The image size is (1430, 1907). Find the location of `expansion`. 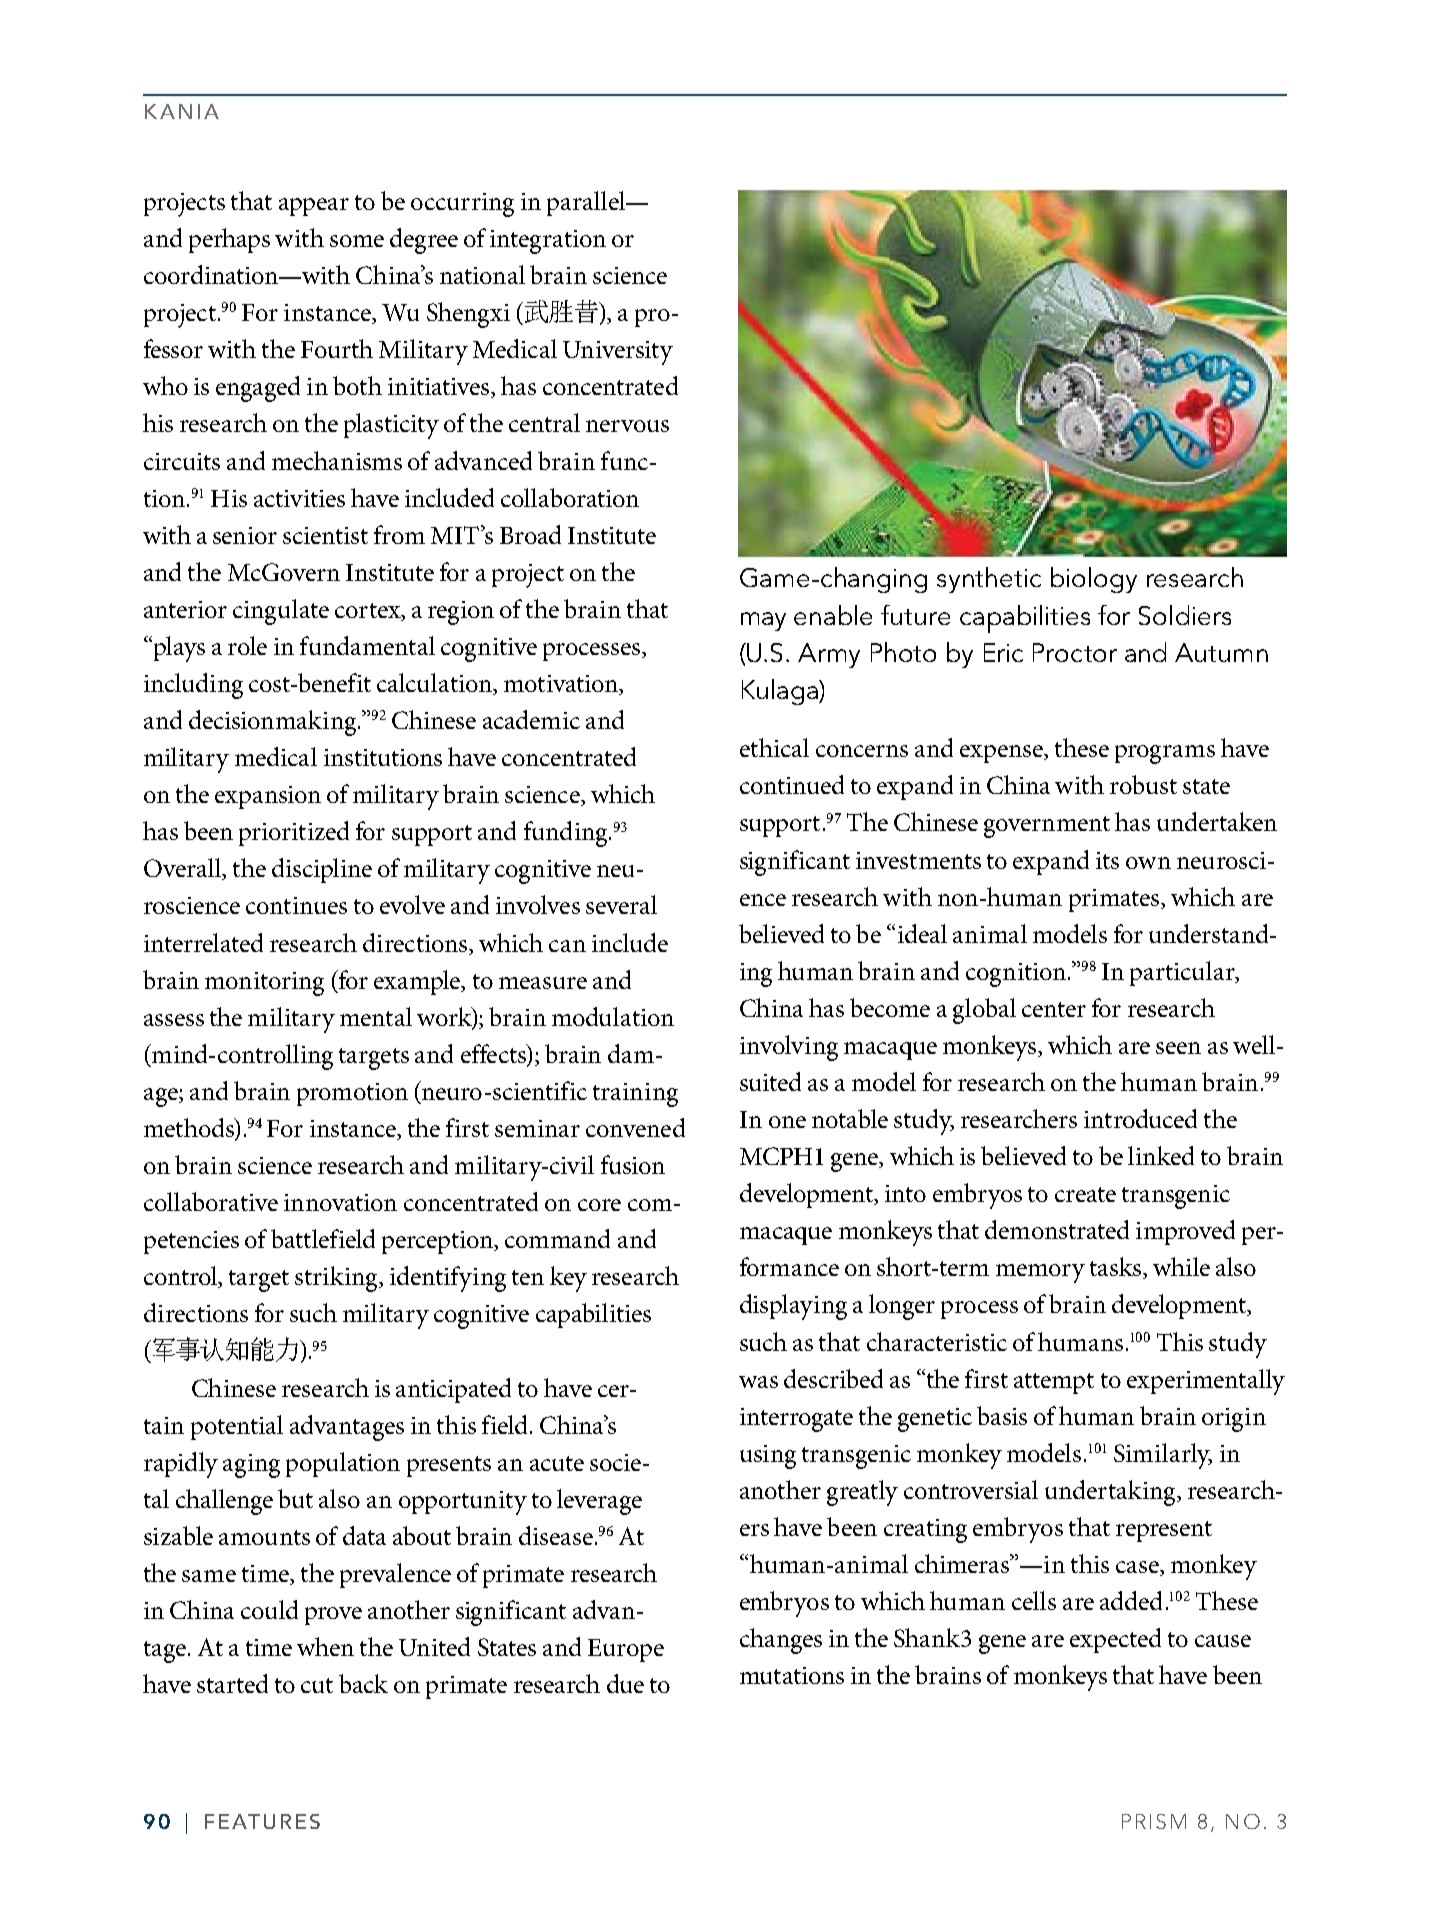

expansion is located at coordinates (268, 797).
